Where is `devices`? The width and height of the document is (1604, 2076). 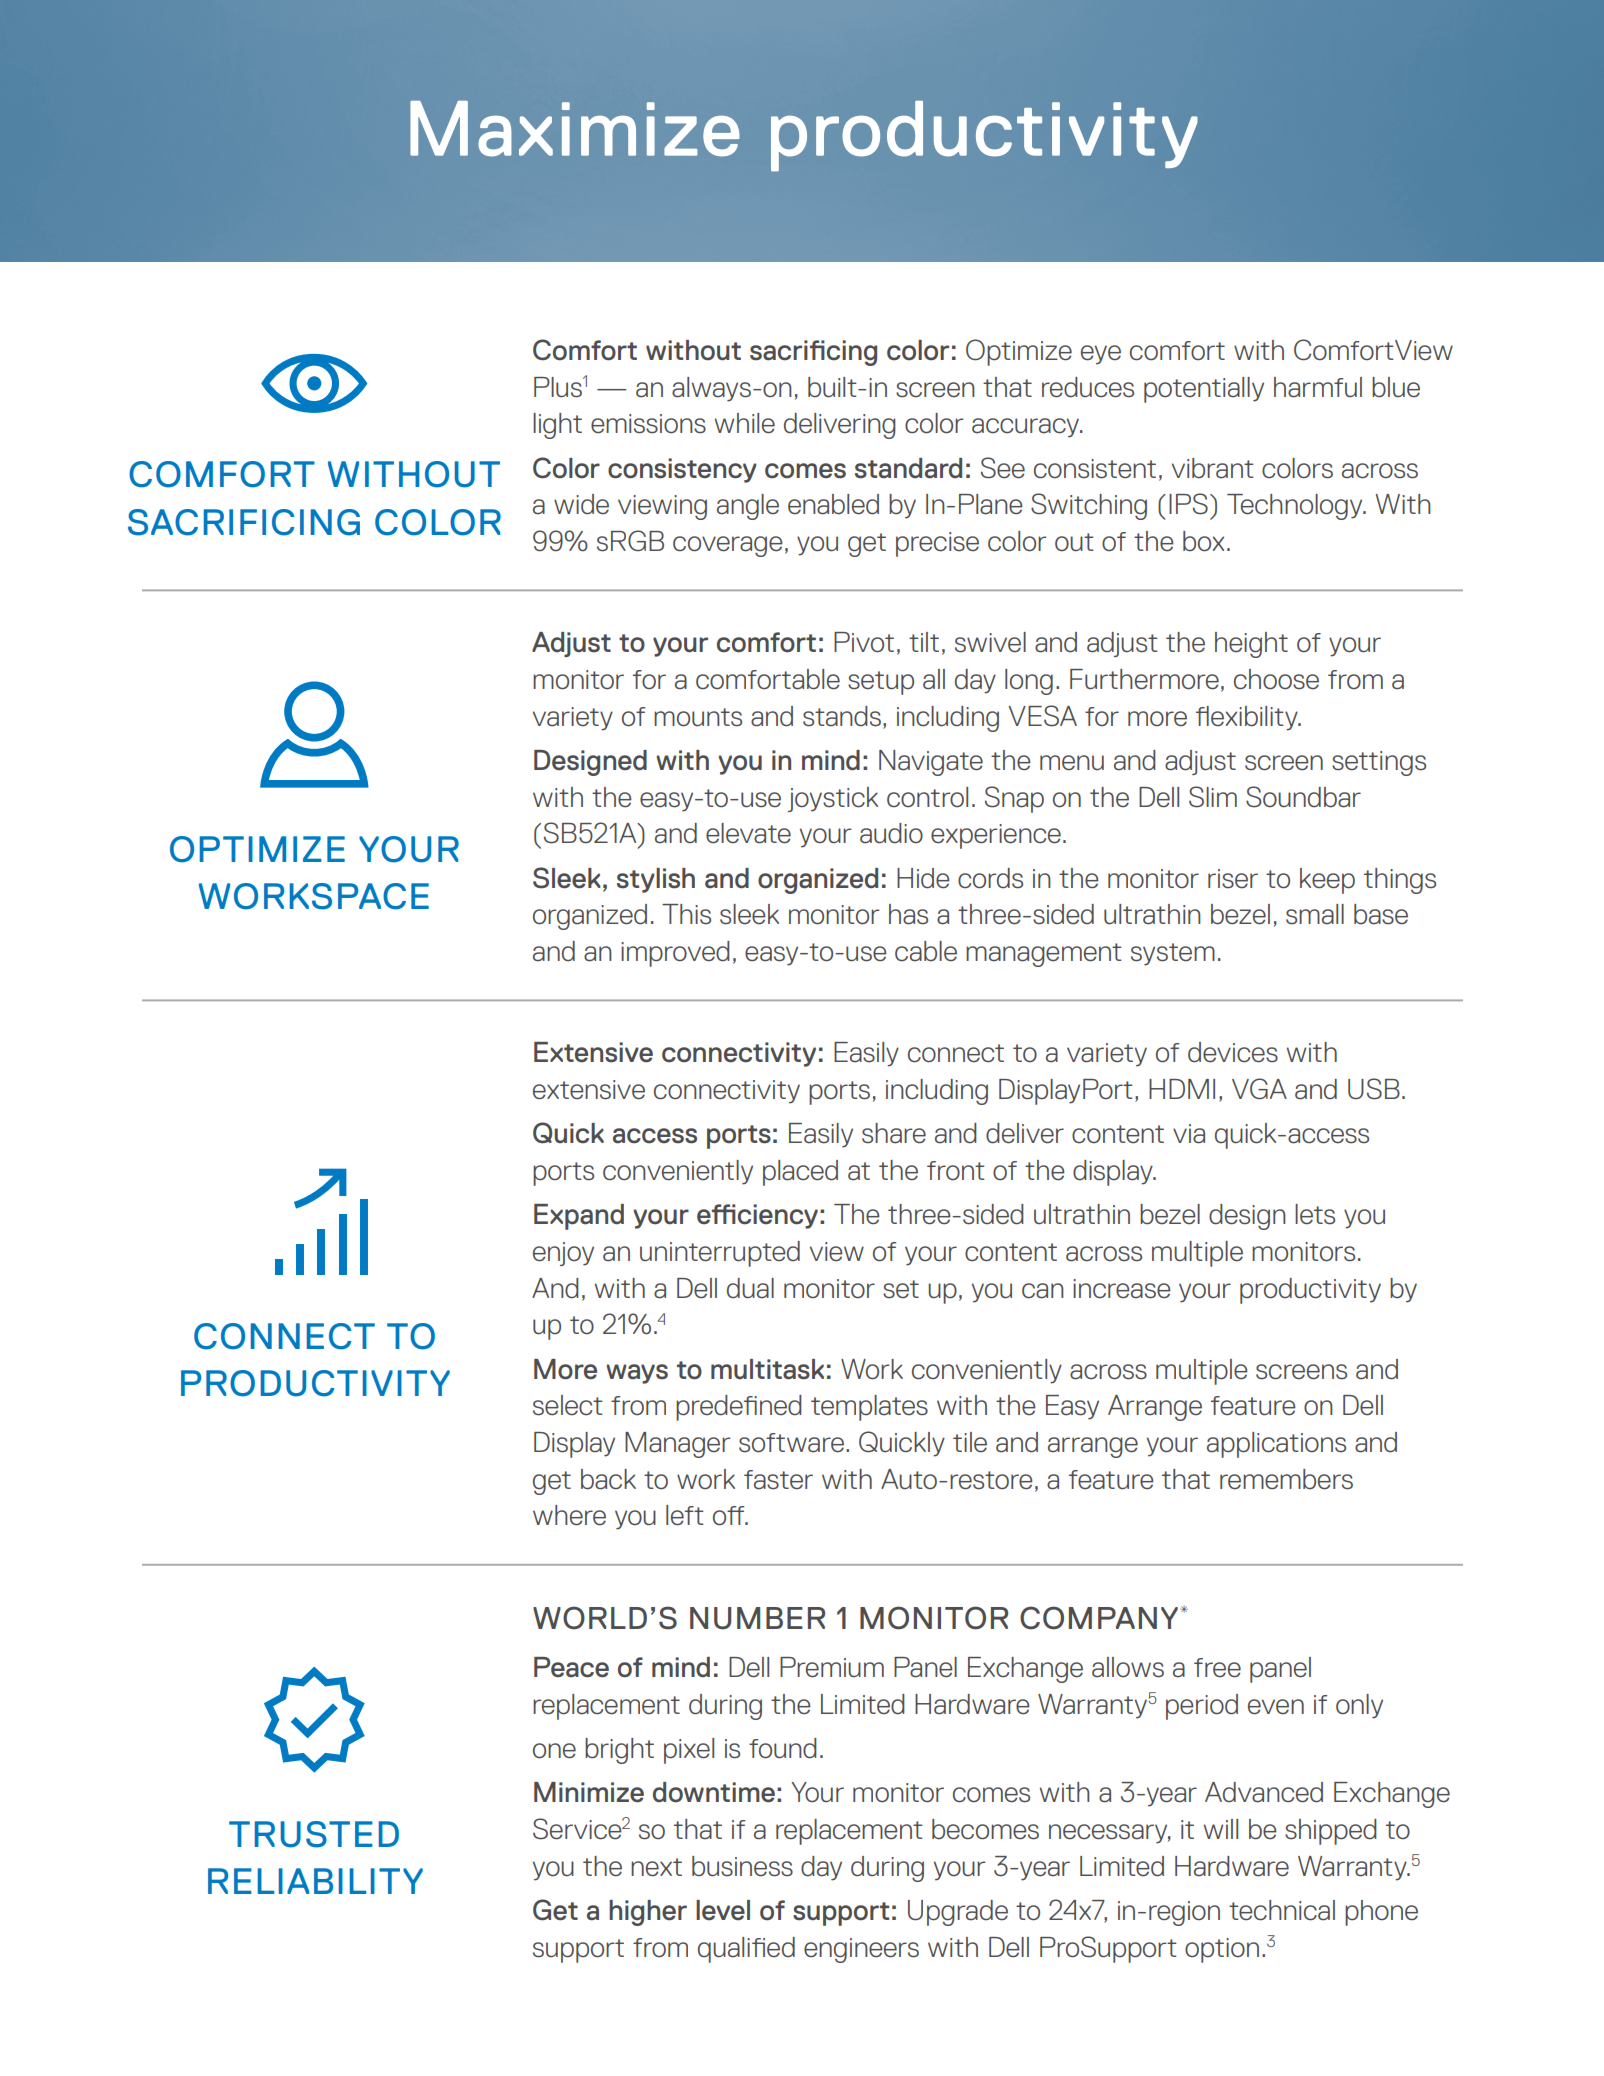 devices is located at coordinates (1233, 1052).
